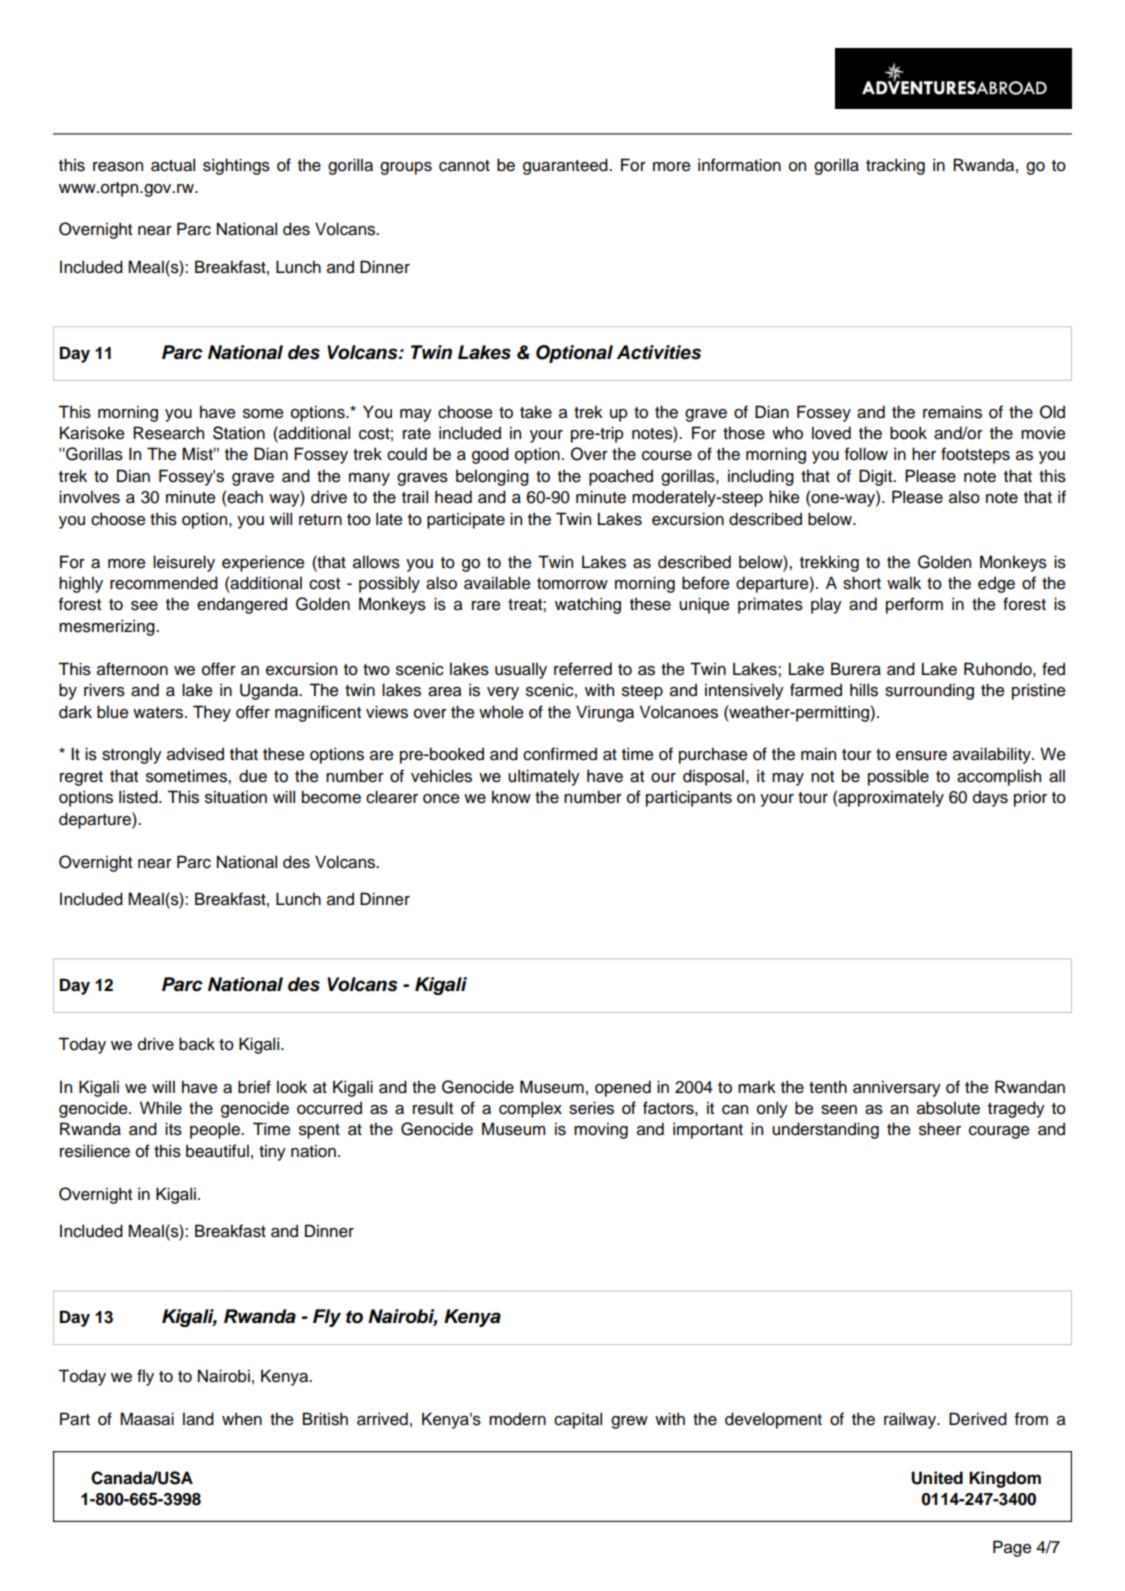  Describe the element at coordinates (583, 669) in the screenshot. I see `referred` at that location.
